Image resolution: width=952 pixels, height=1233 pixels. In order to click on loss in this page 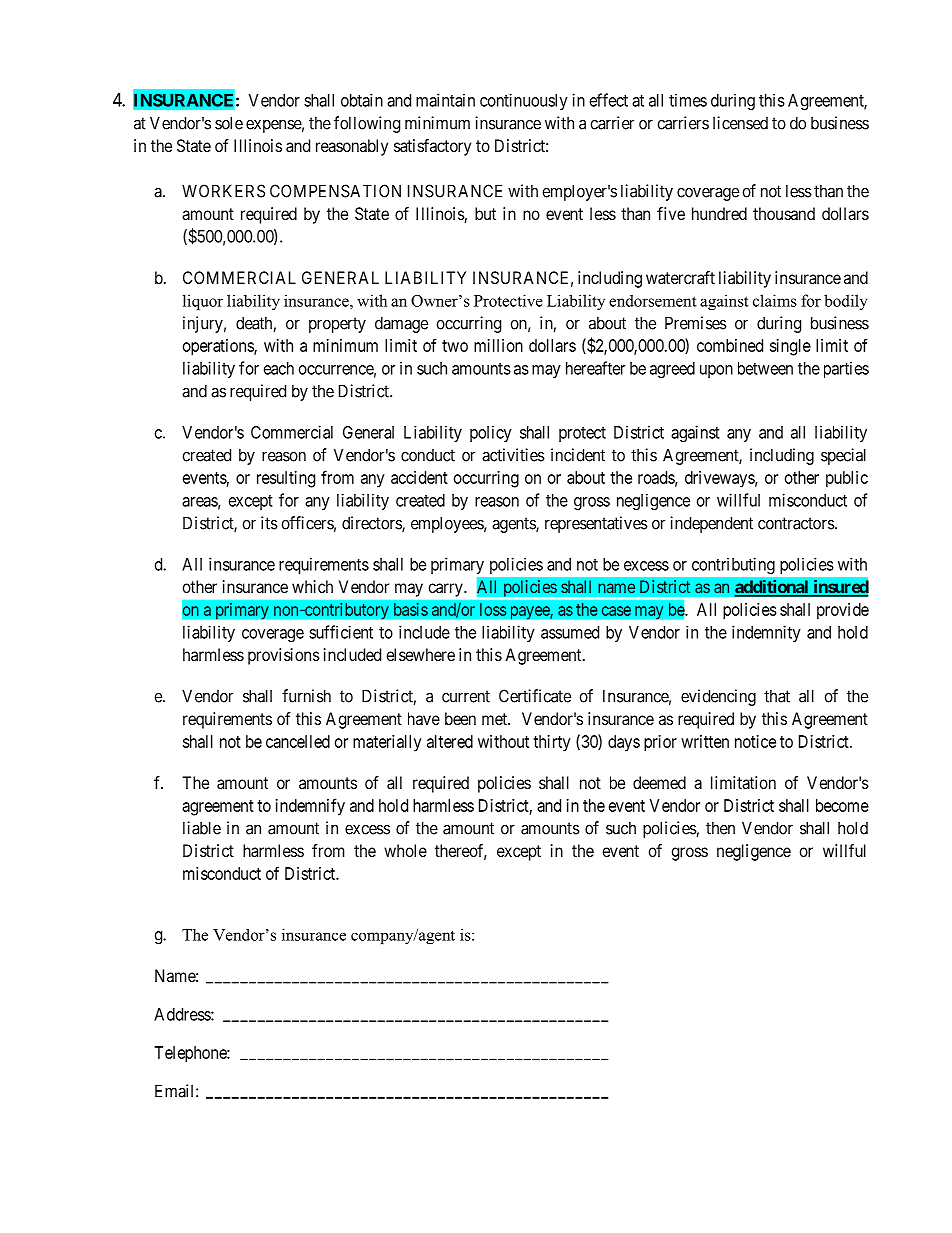, I will do `click(493, 609)`.
